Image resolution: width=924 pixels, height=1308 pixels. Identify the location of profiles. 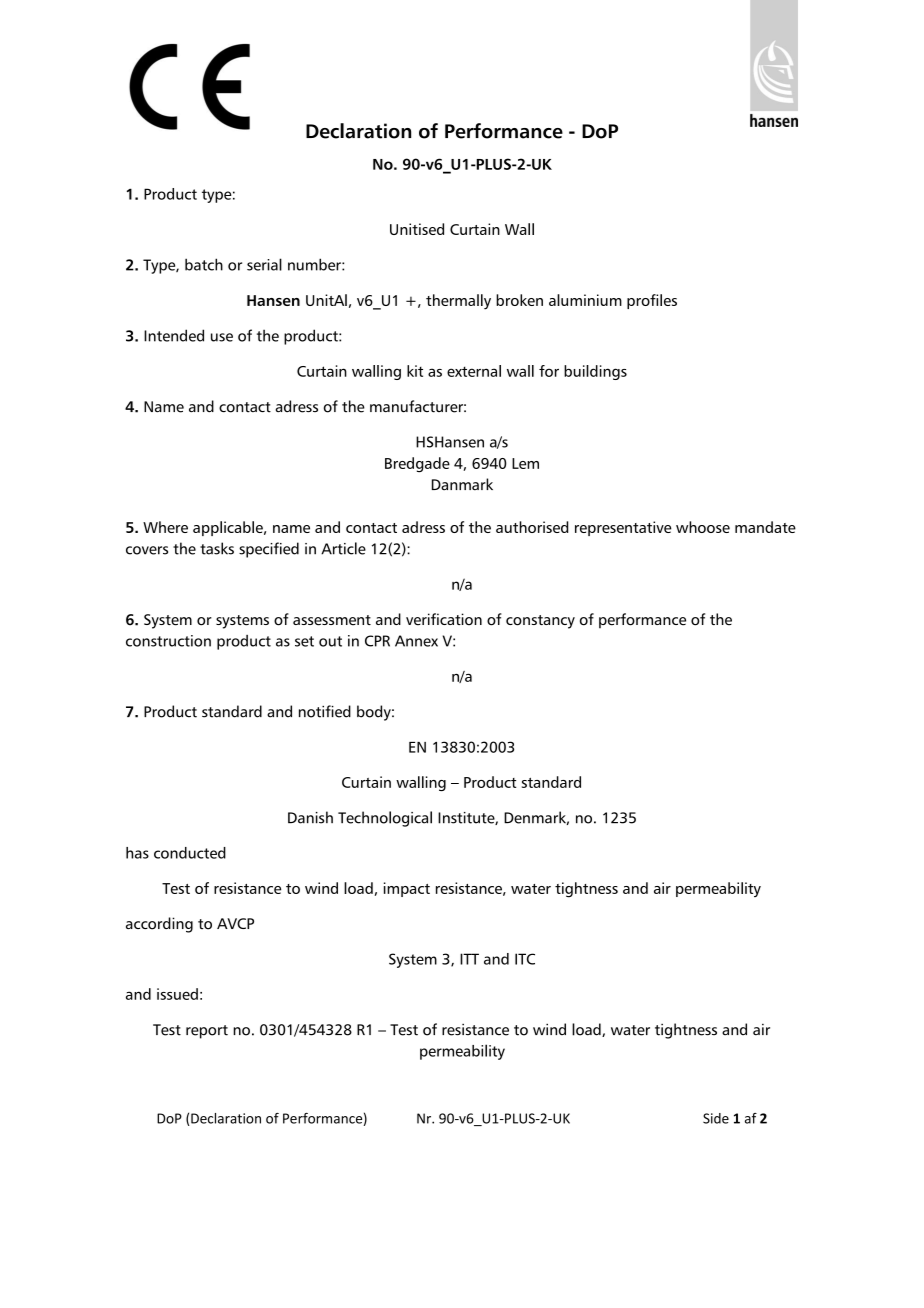
(652, 301).
